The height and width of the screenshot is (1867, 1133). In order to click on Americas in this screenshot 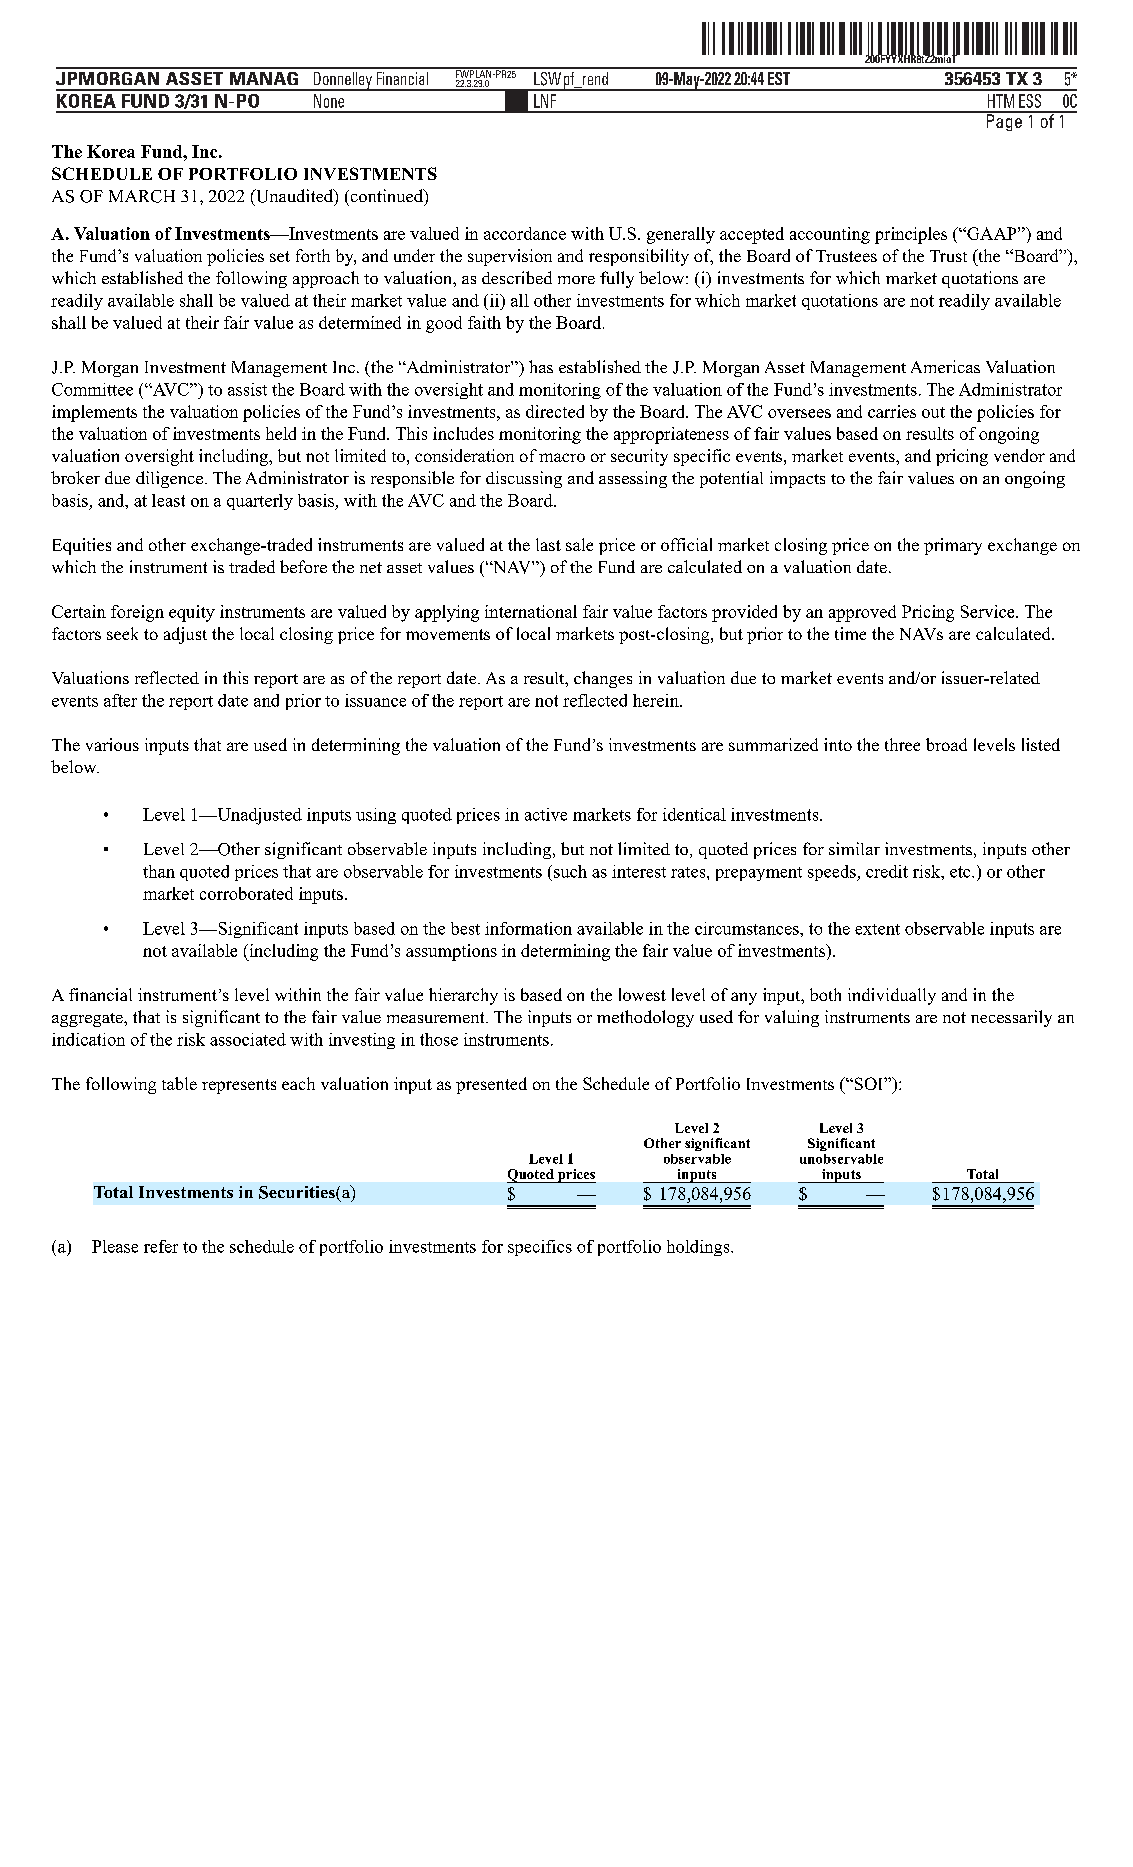, I will do `click(945, 366)`.
